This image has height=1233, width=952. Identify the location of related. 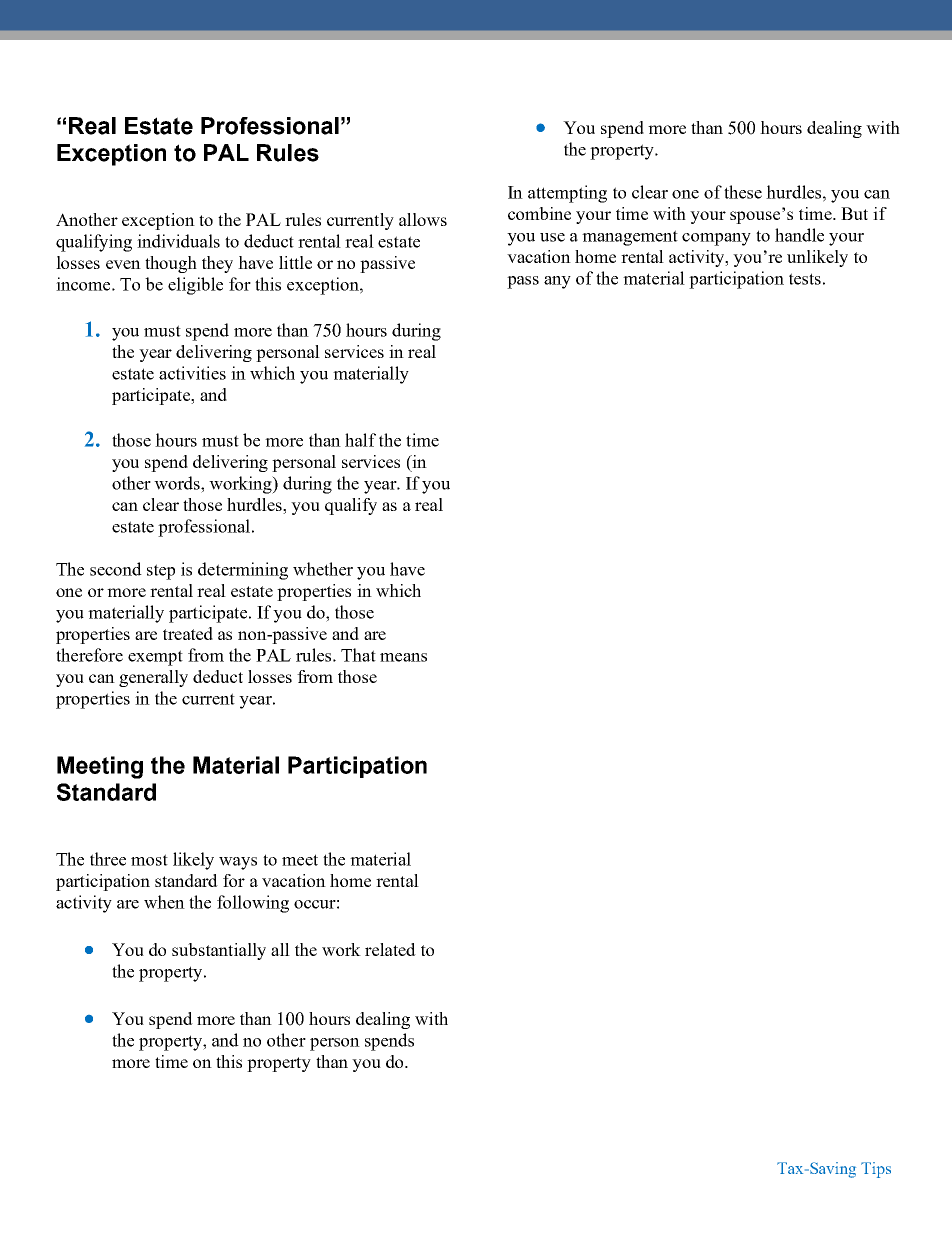
(390, 949).
